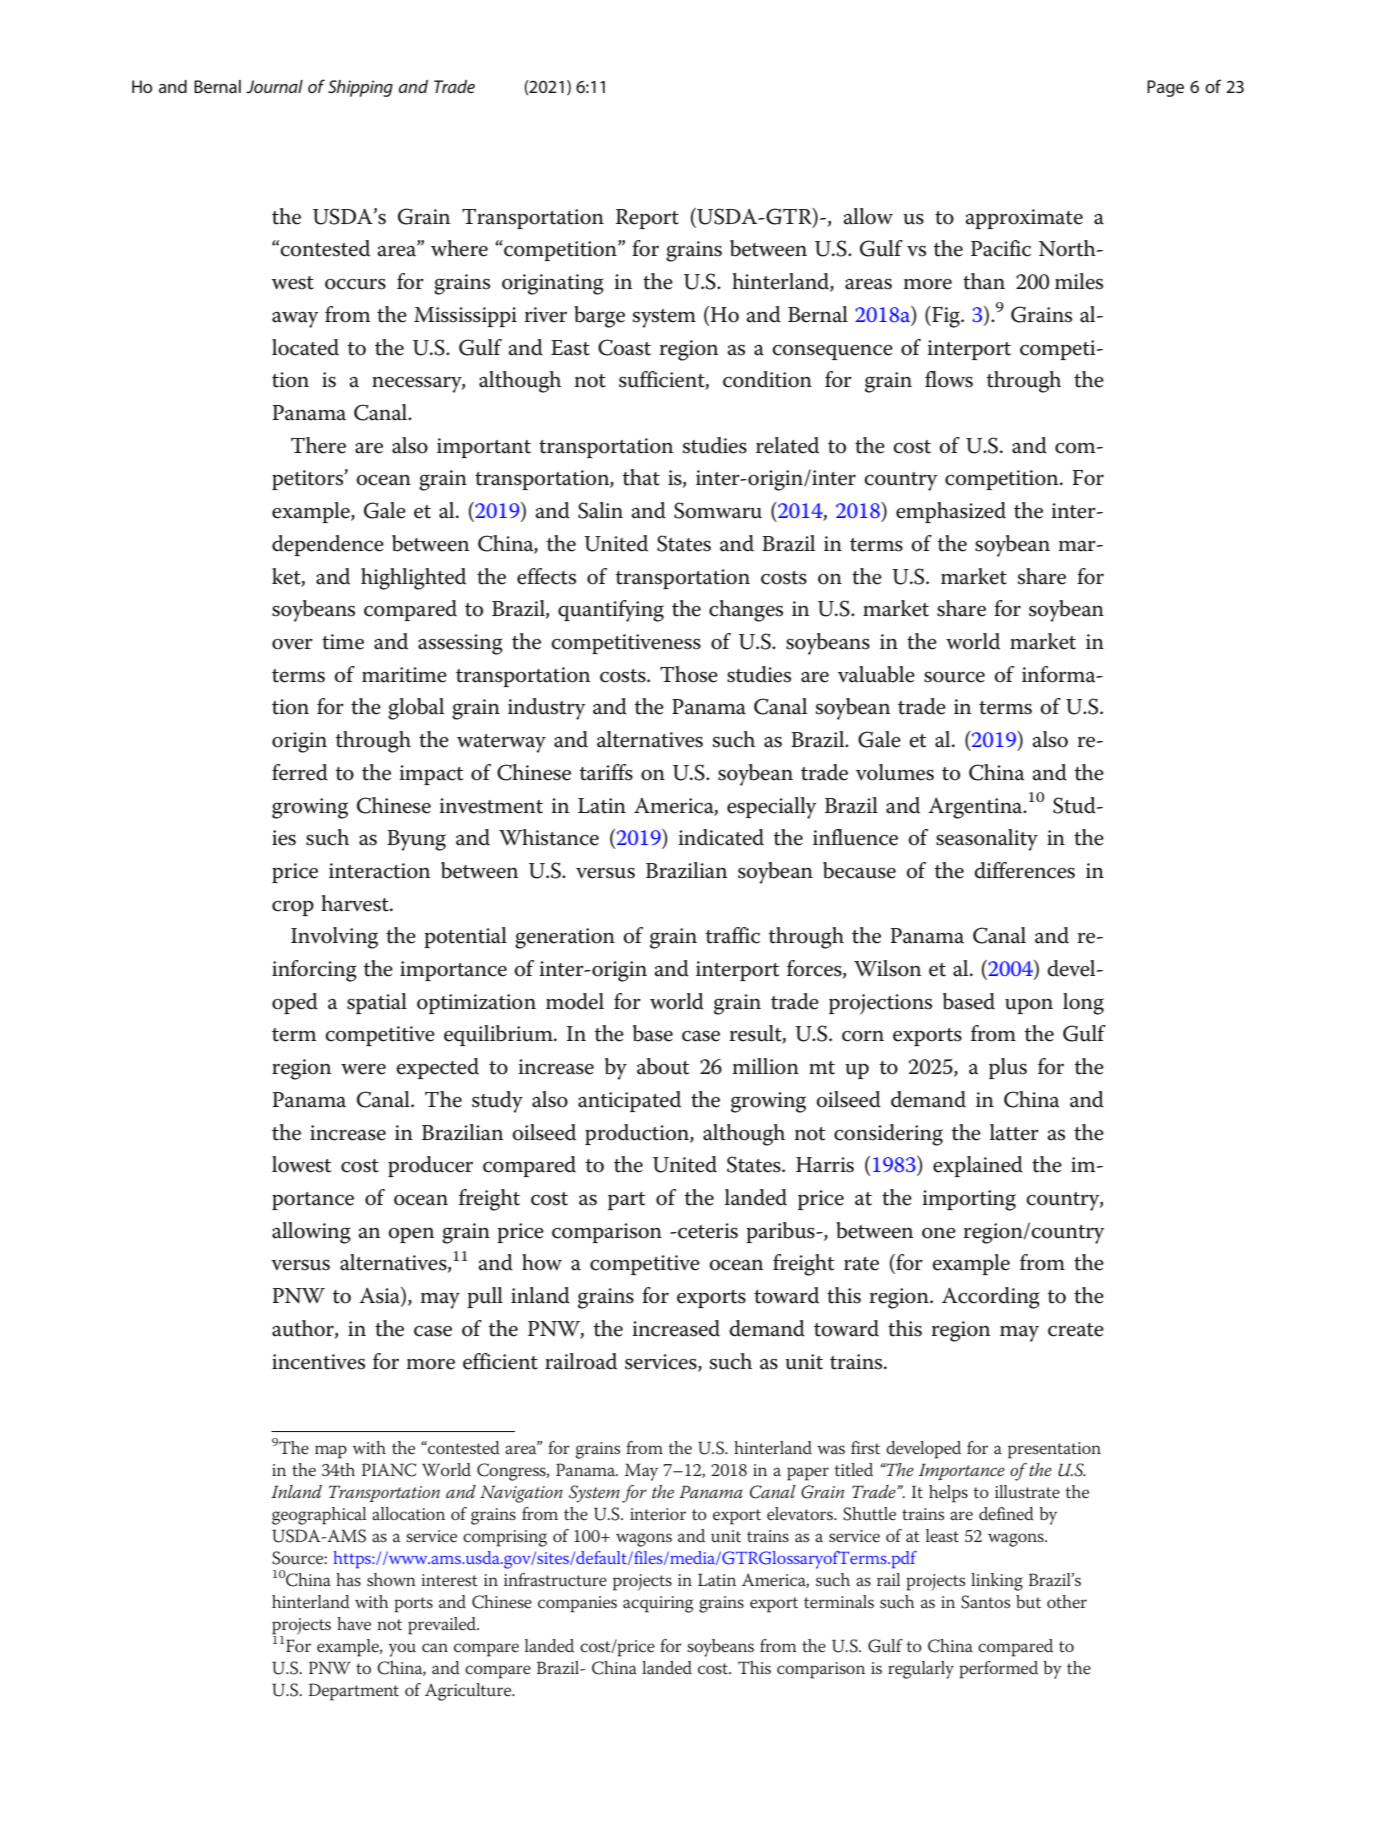 The height and width of the image is (1835, 1376). I want to click on Report, so click(647, 219).
